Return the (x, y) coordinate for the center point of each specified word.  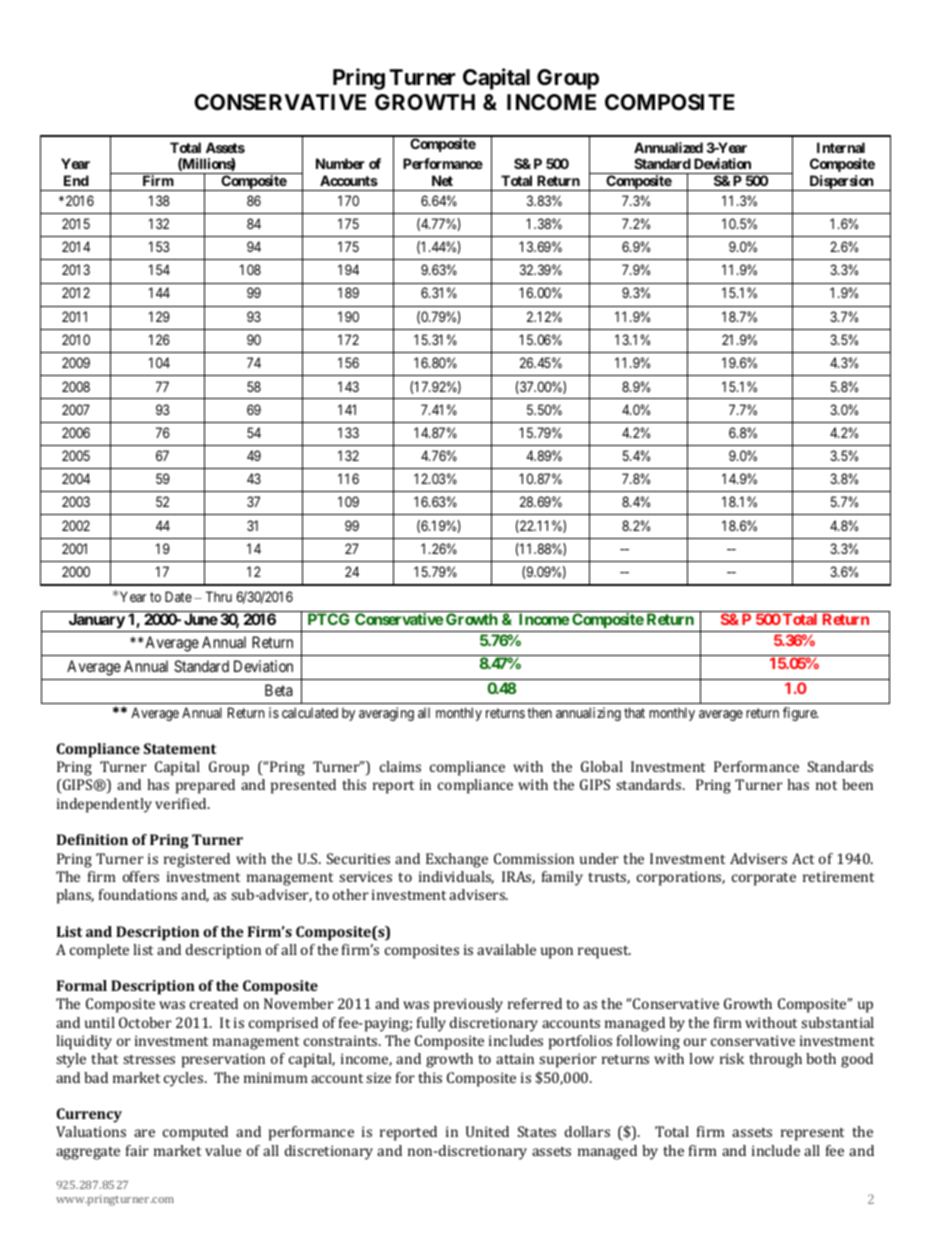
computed (195, 1133)
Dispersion (841, 183)
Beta (279, 690)
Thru (219, 596)
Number (340, 163)
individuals (456, 877)
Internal (841, 147)
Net (442, 180)
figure (800, 714)
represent (812, 1134)
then (539, 713)
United (487, 1131)
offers (141, 876)
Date (178, 596)
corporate (764, 879)
